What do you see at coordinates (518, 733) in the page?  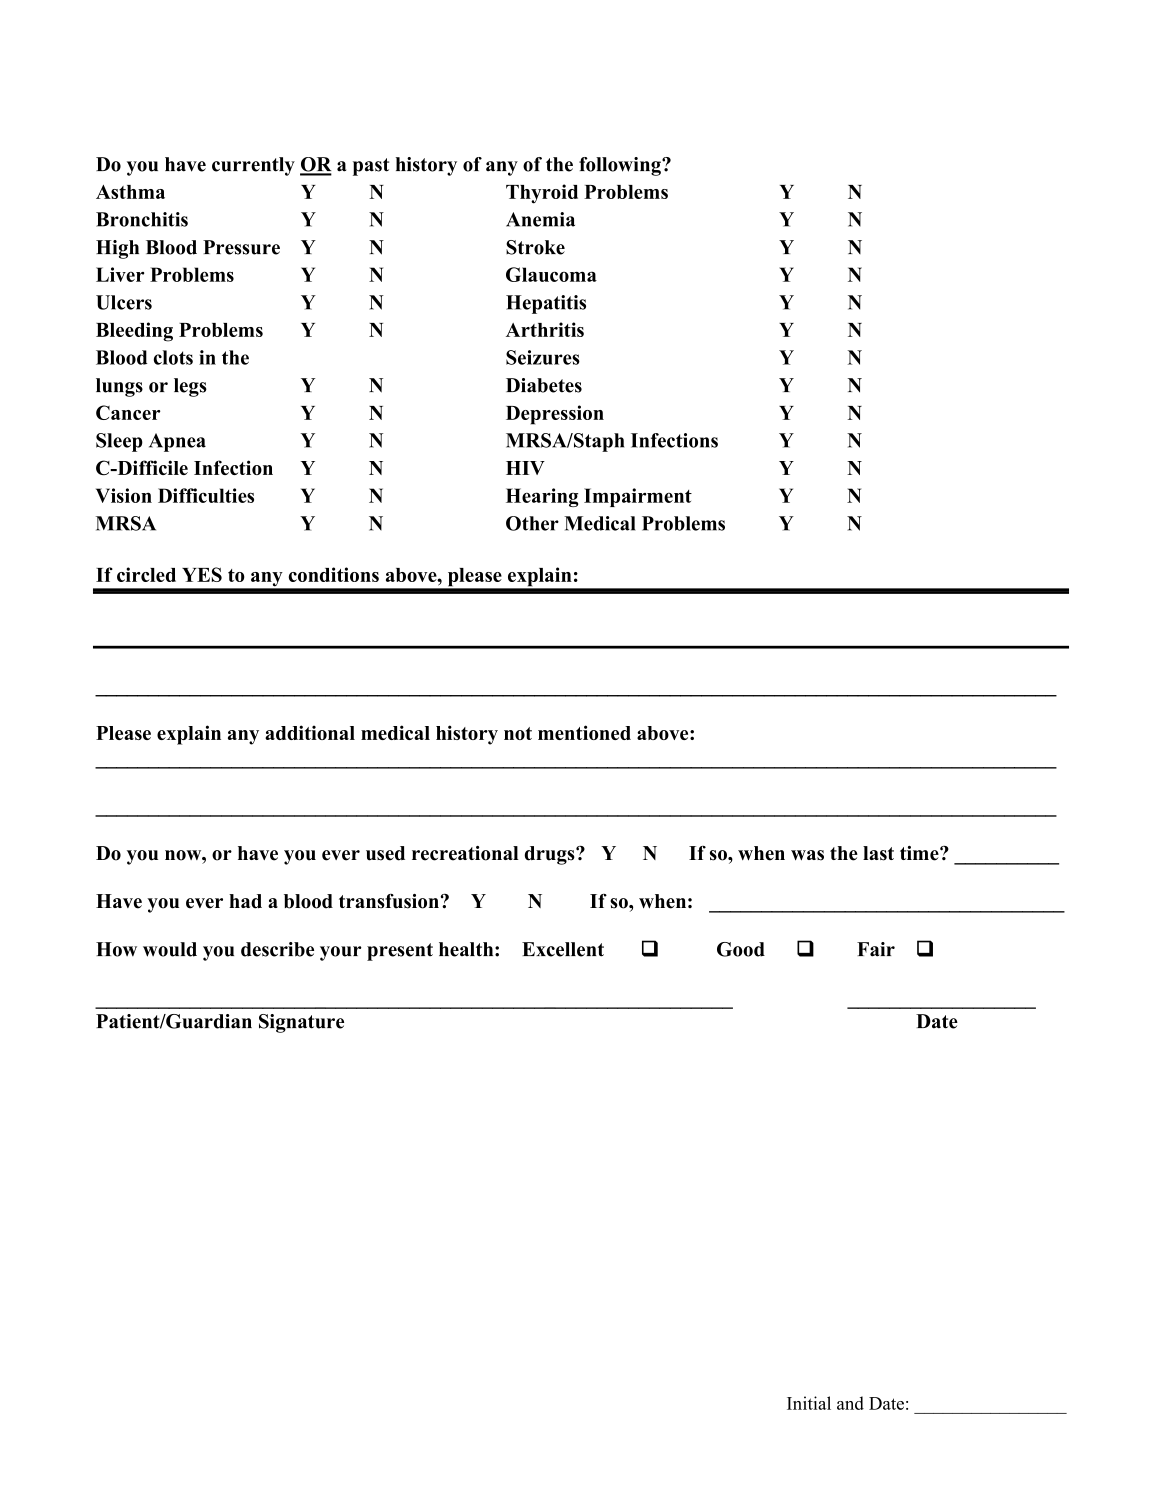 I see `not` at bounding box center [518, 733].
